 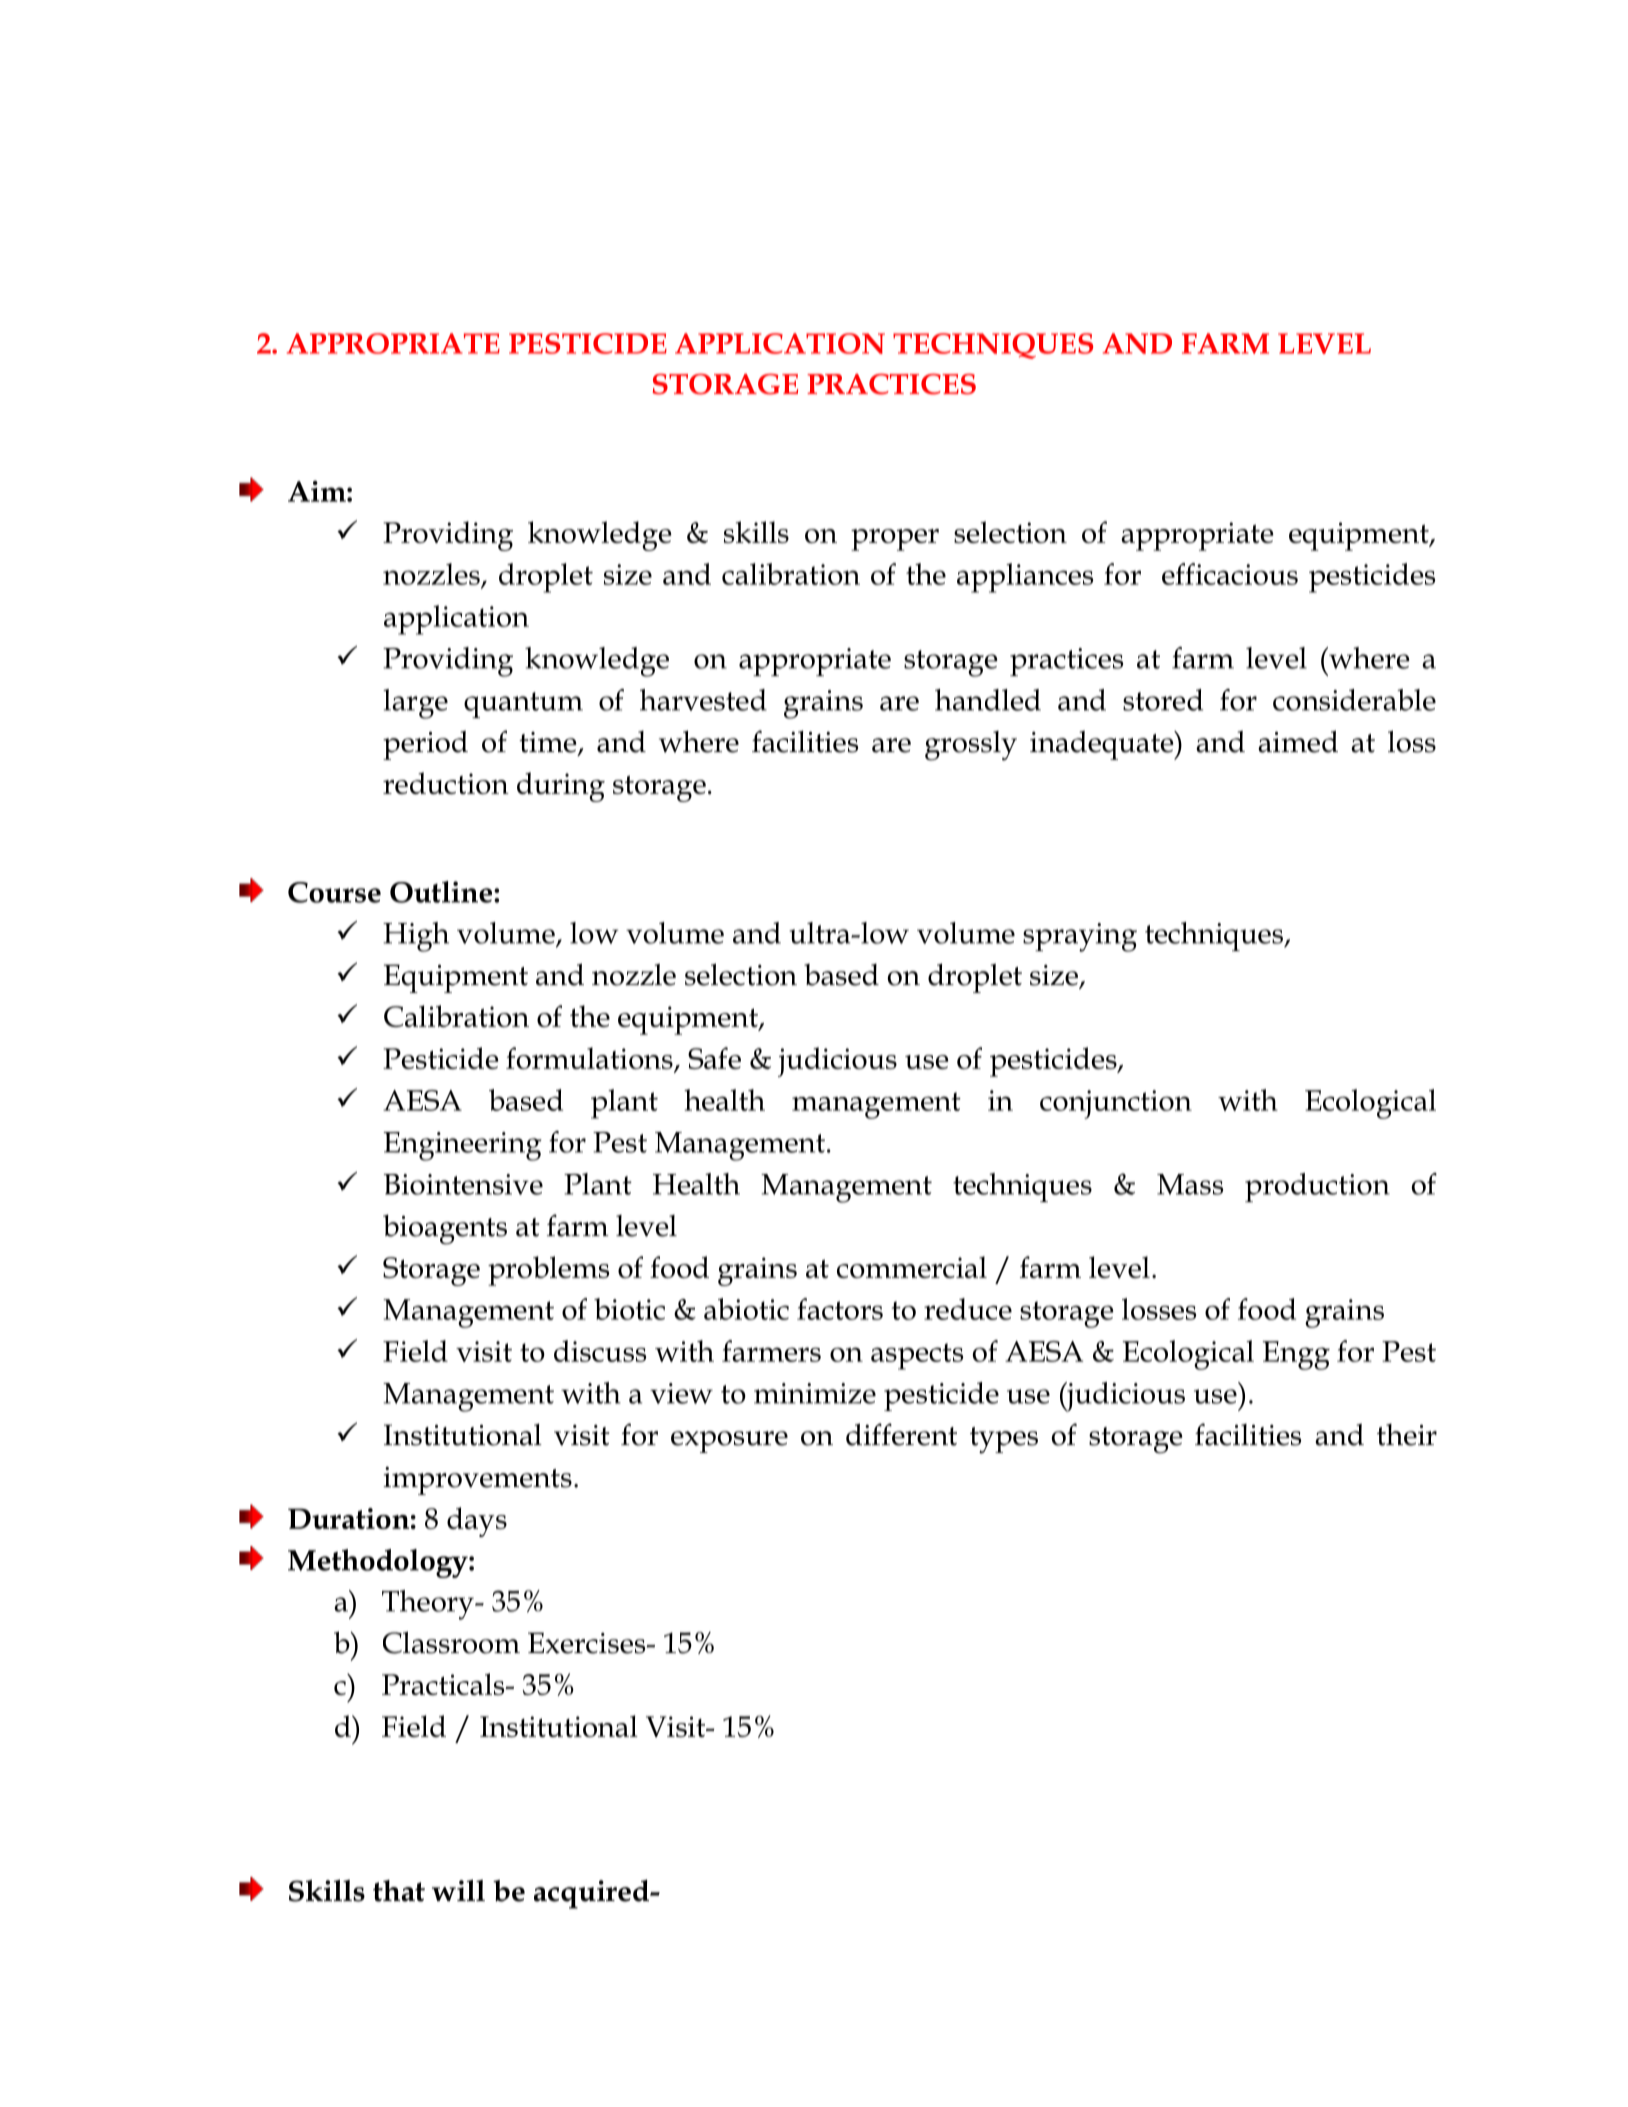 I want to click on efficacious, so click(x=1230, y=574).
